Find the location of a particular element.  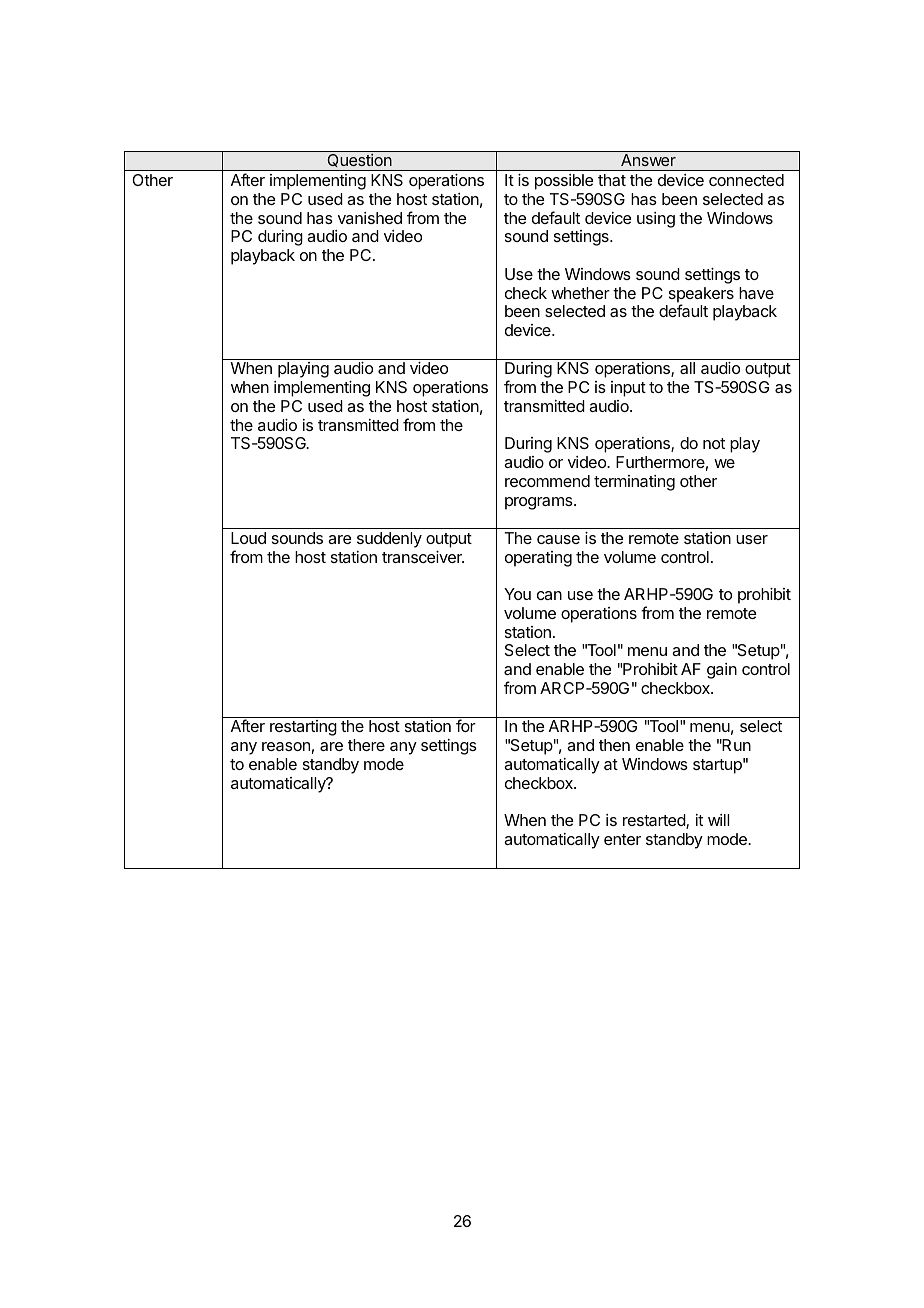

vanished is located at coordinates (370, 218).
